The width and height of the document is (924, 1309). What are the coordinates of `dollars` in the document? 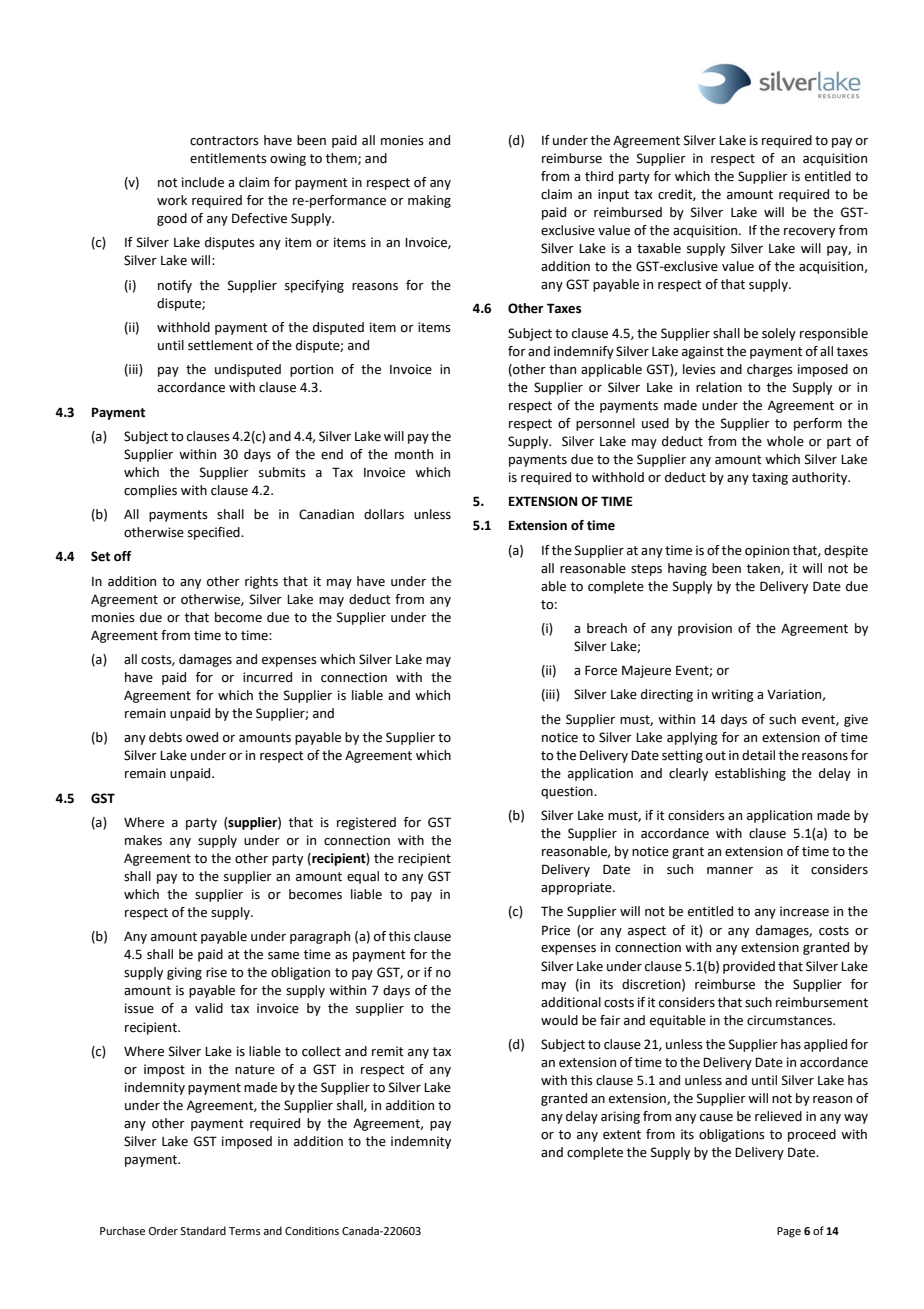 It's located at (384, 514).
